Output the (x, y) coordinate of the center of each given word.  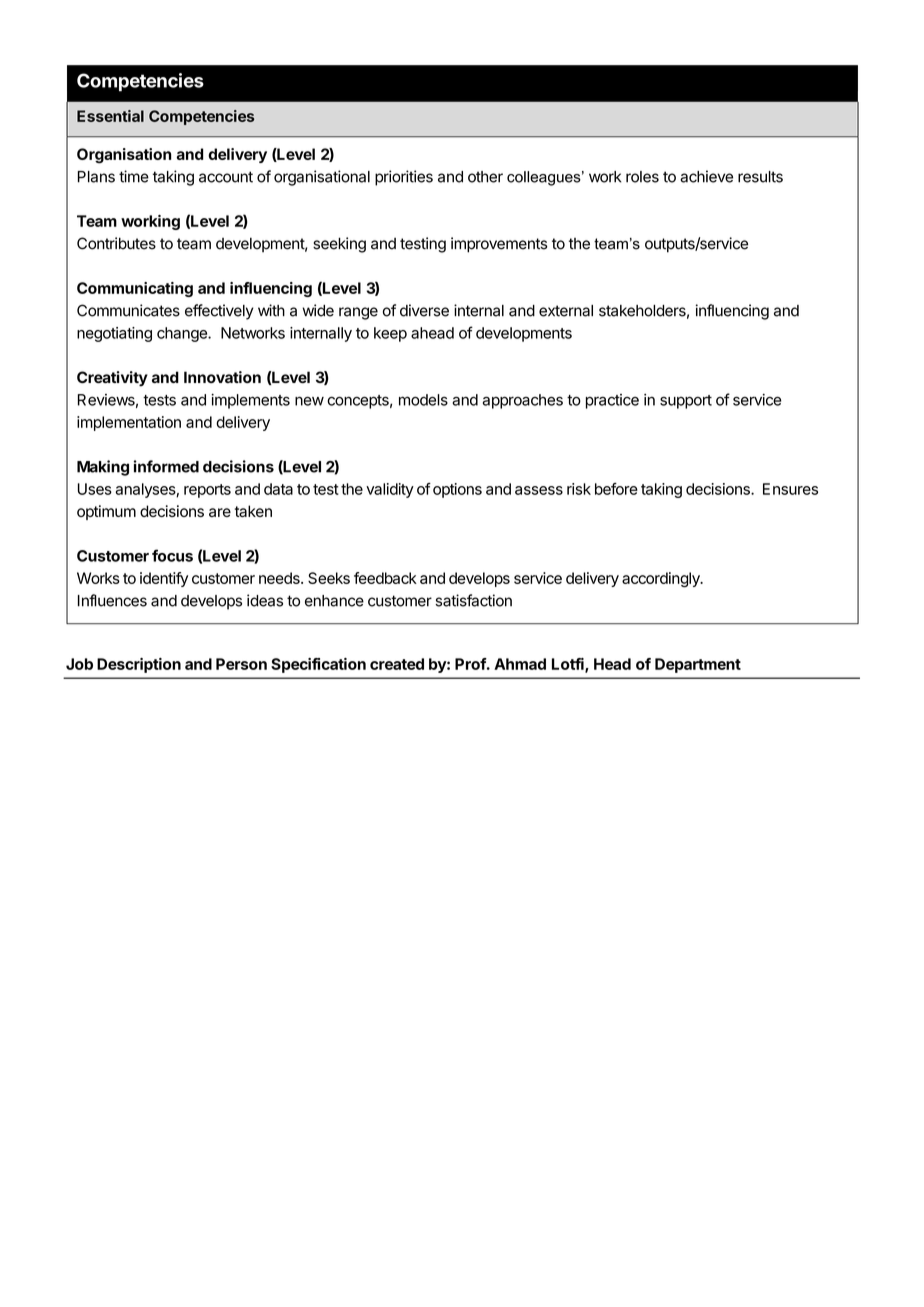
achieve (706, 176)
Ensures (790, 489)
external (566, 311)
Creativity (112, 379)
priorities (404, 178)
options (457, 490)
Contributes (116, 243)
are (220, 512)
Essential (110, 116)
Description (139, 665)
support (686, 402)
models (423, 400)
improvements (499, 245)
